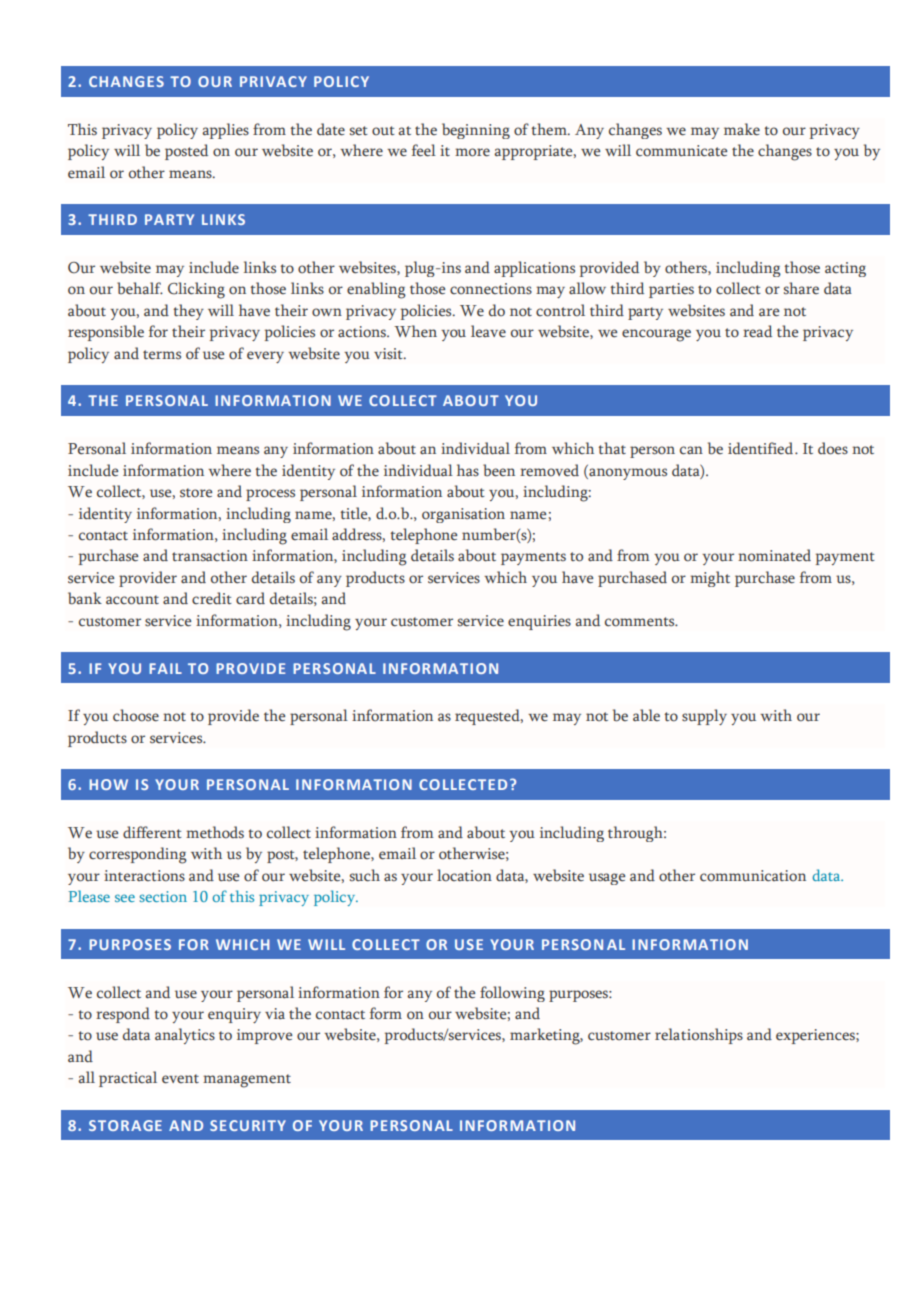 The width and height of the screenshot is (924, 1308). What do you see at coordinates (512, 994) in the screenshot?
I see `following` at bounding box center [512, 994].
